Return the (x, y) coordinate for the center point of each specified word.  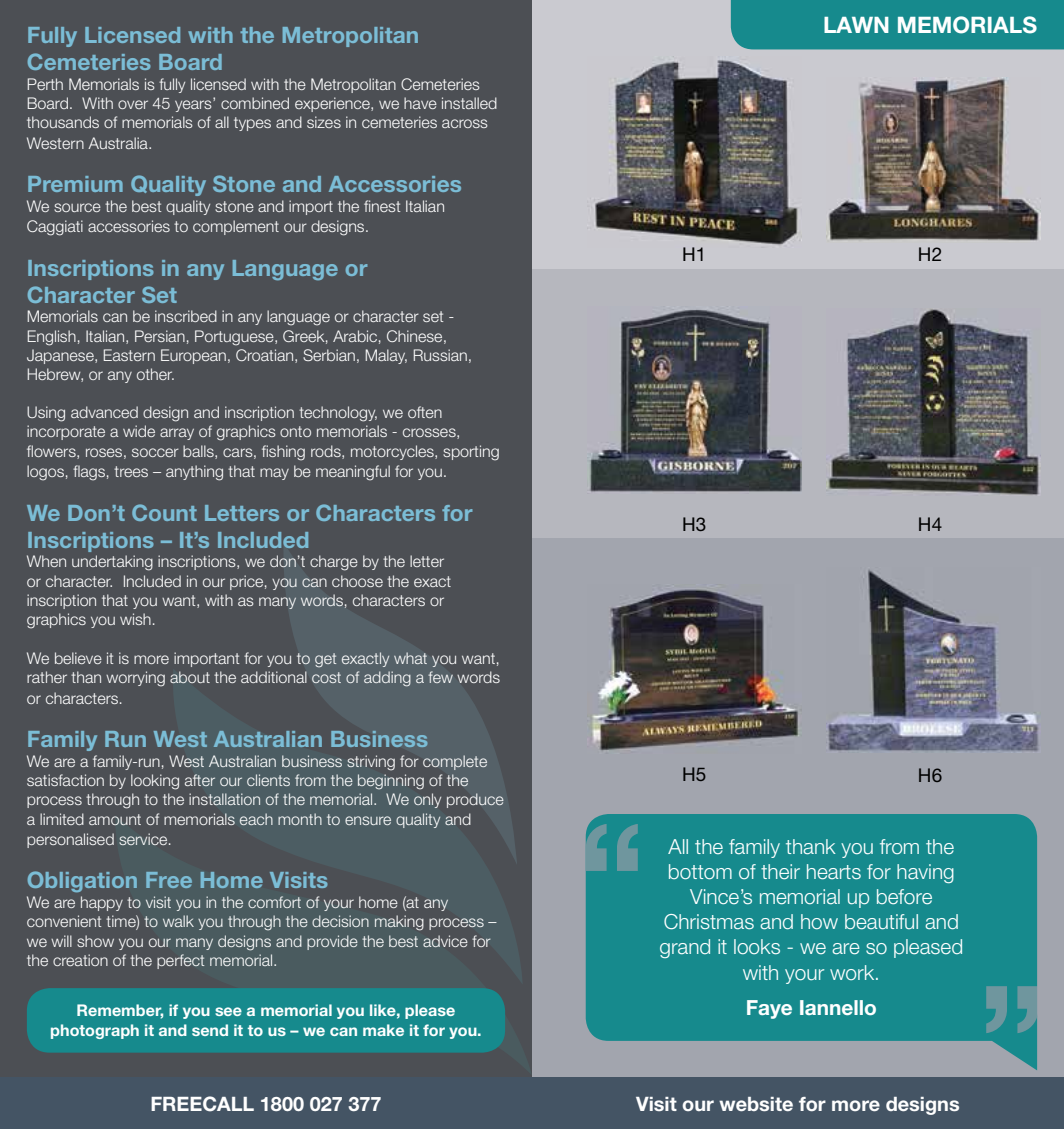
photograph (95, 1031)
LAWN (856, 25)
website (756, 1104)
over (133, 104)
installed (469, 103)
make (383, 1030)
